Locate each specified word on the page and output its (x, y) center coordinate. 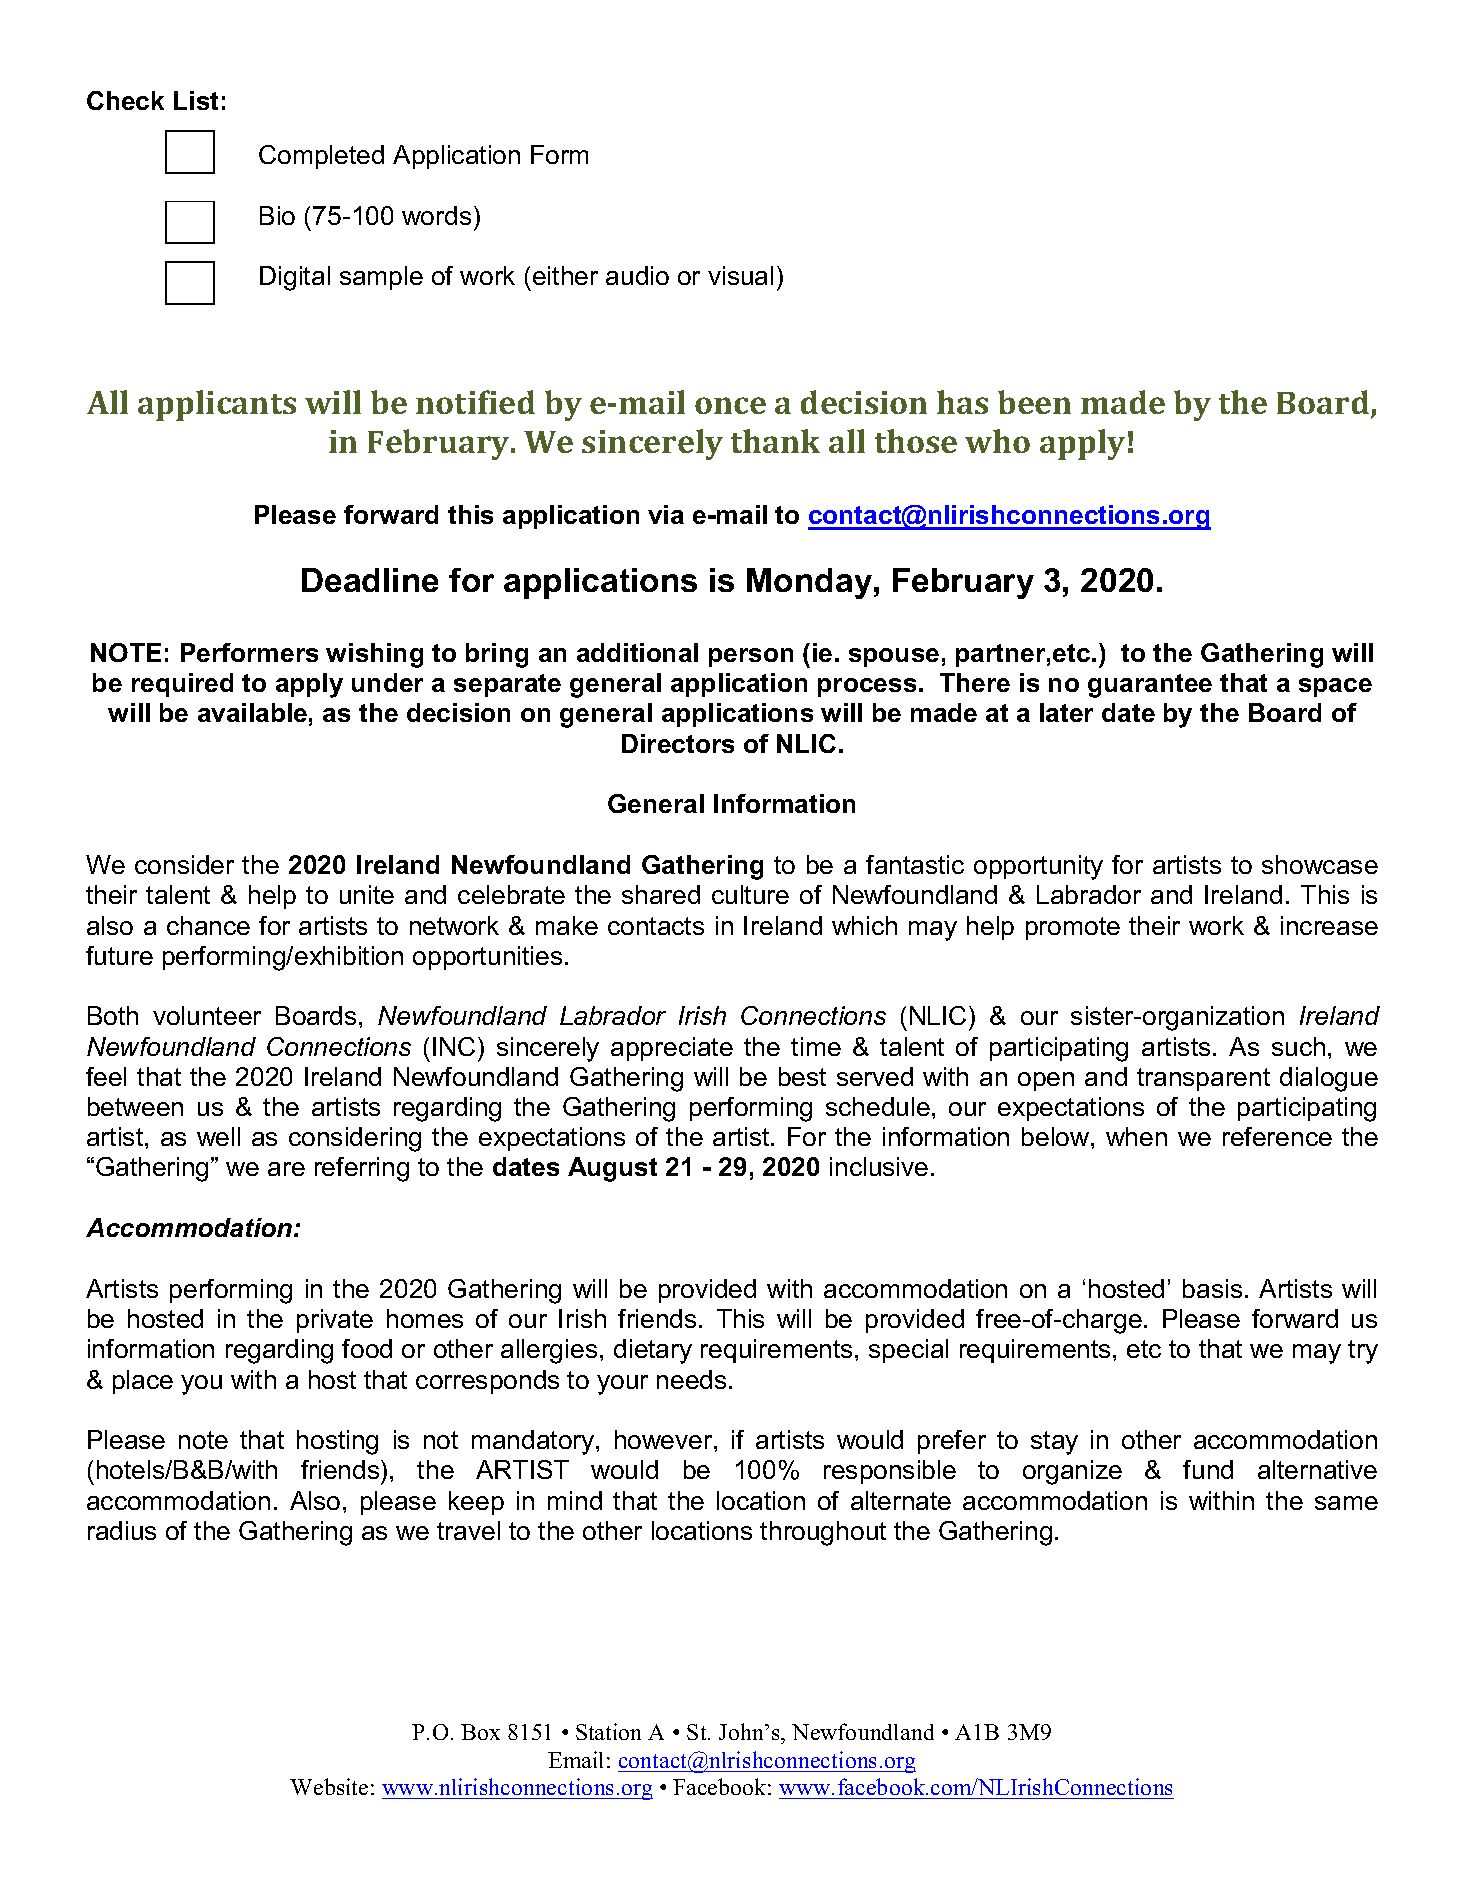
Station (608, 1731)
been (1034, 402)
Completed (321, 157)
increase (1329, 925)
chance (208, 925)
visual (740, 275)
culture (750, 894)
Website (329, 1786)
